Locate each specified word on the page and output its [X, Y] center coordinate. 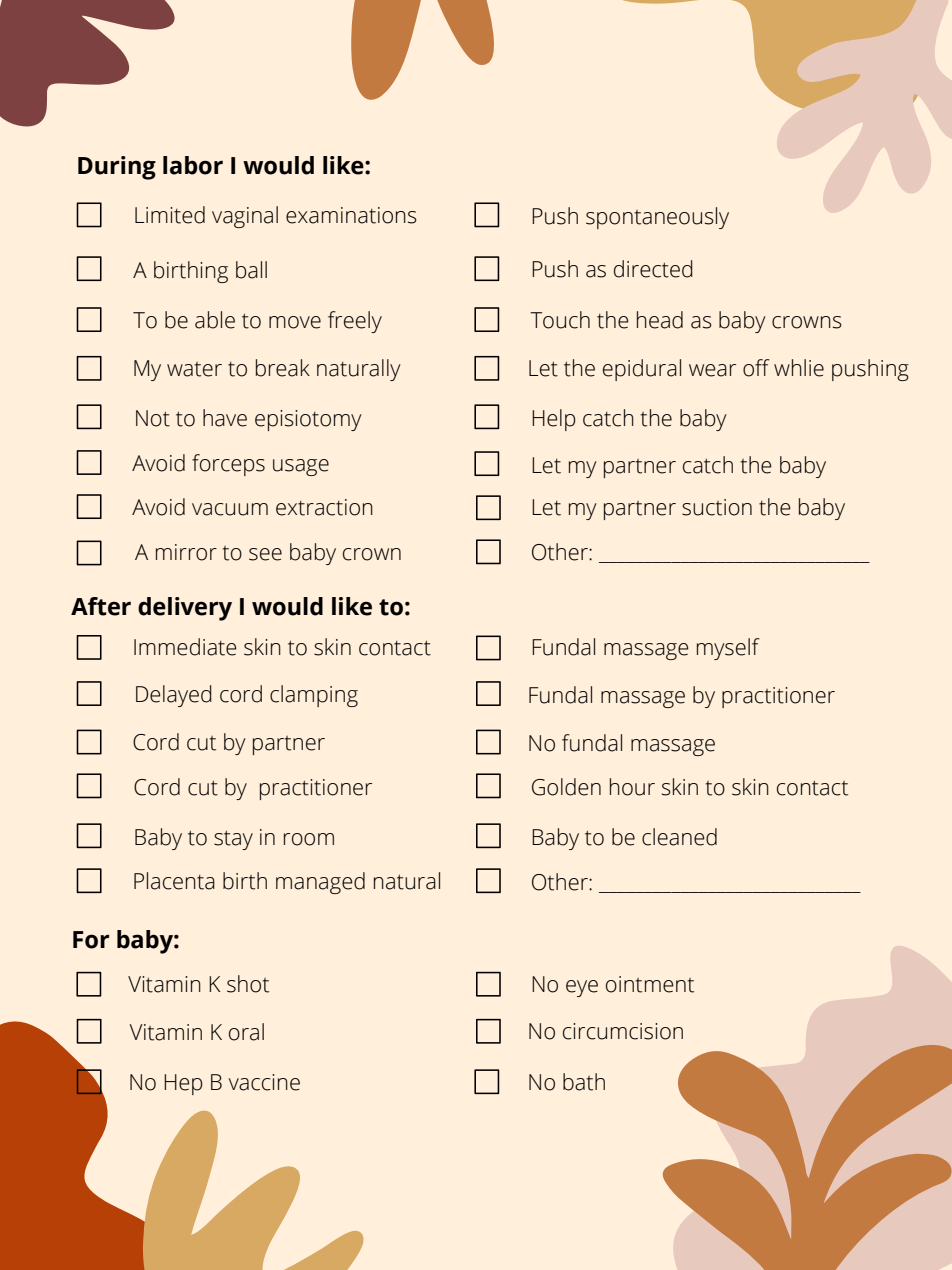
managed [320, 883]
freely [355, 322]
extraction [324, 507]
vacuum [230, 509]
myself [728, 649]
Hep [183, 1084]
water [194, 369]
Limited [170, 215]
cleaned [679, 837]
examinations [351, 215]
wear [712, 370]
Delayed [174, 696]
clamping [314, 696]
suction [717, 507]
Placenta [174, 881]
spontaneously [657, 218]
